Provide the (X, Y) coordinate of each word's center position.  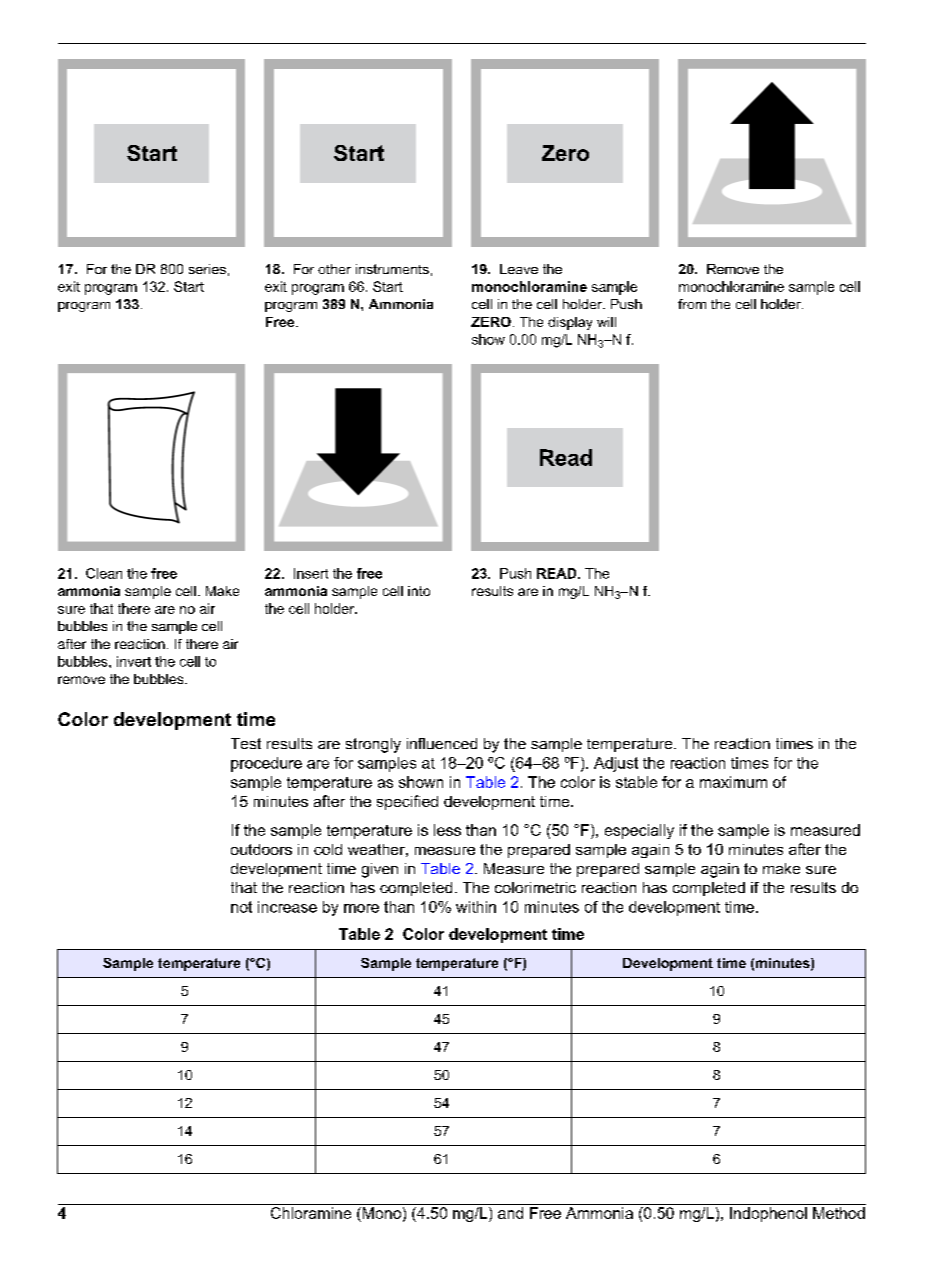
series (207, 269)
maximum (733, 782)
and (510, 1213)
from (692, 304)
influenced (442, 743)
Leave (519, 269)
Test (246, 743)
